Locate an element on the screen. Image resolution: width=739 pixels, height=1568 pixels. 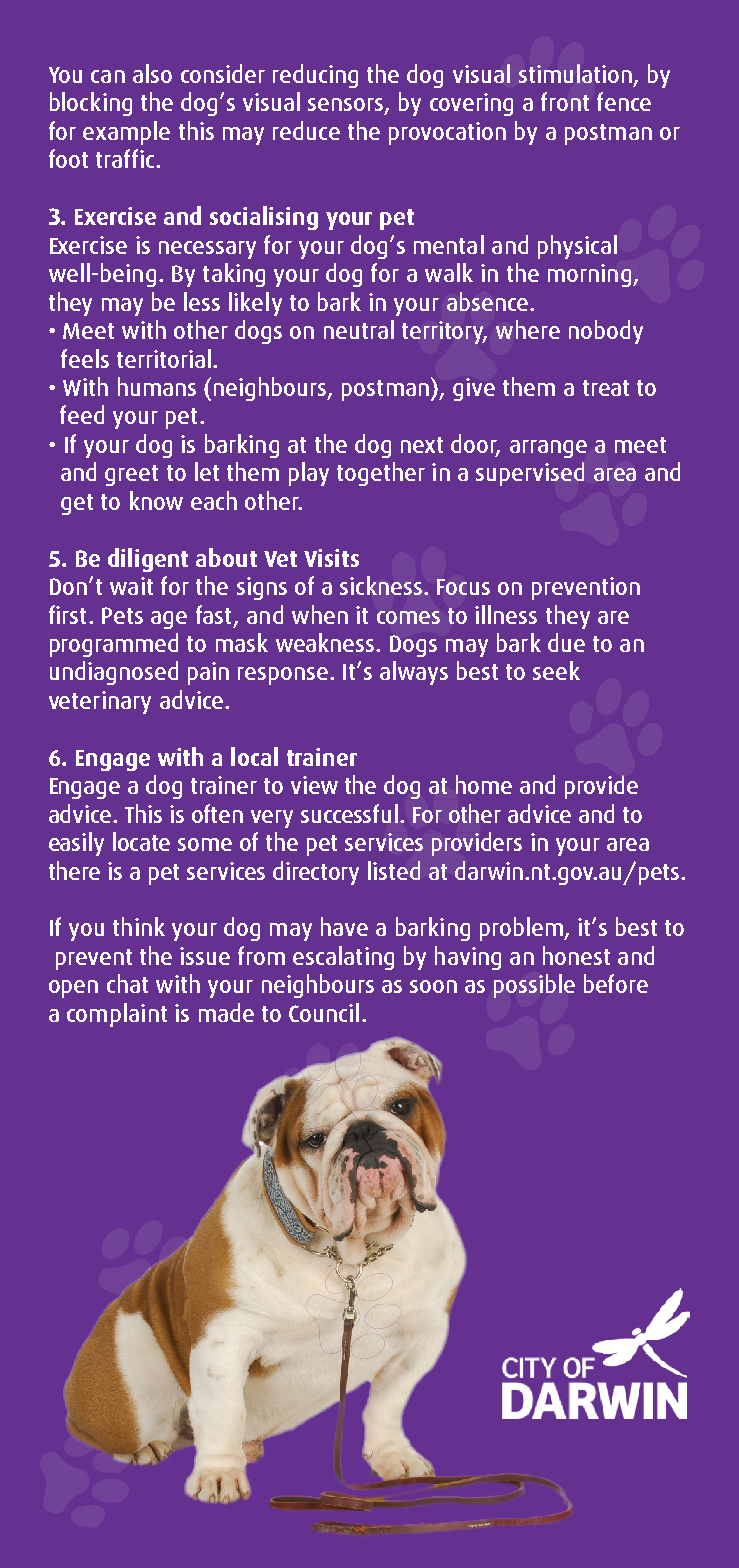
socialising is located at coordinates (264, 218).
